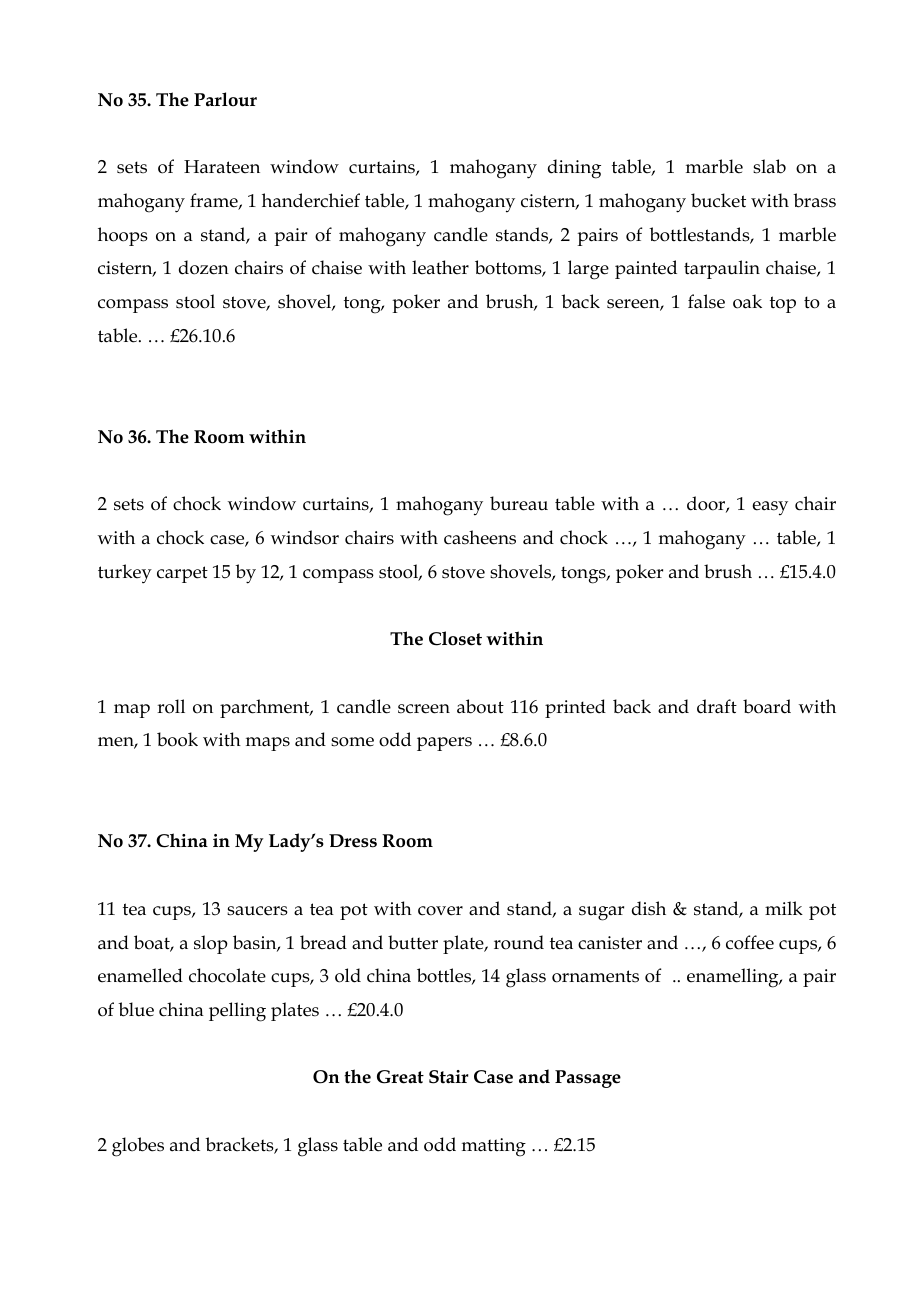  What do you see at coordinates (717, 706) in the document?
I see `draft` at bounding box center [717, 706].
